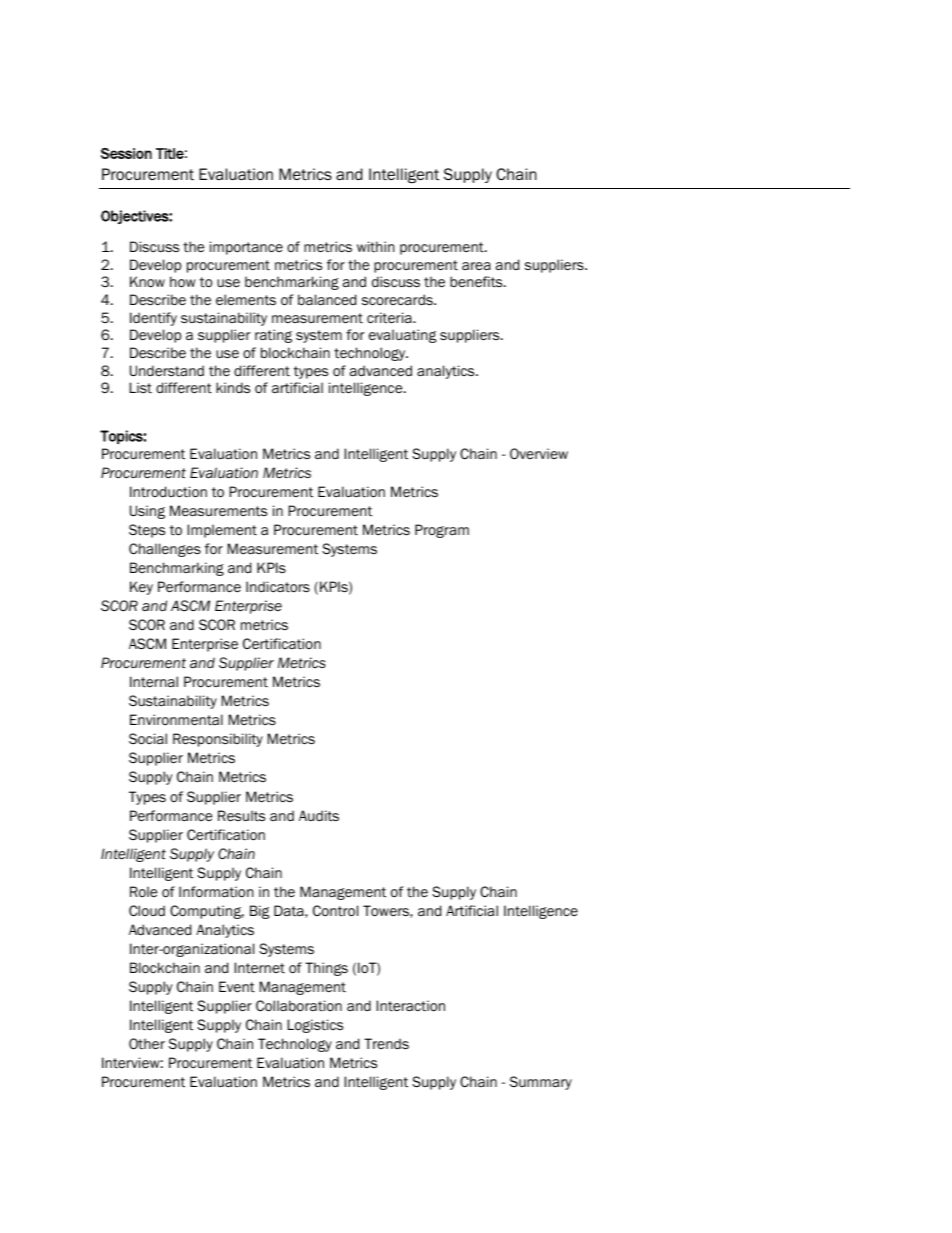 The height and width of the document is (1233, 952). I want to click on rating, so click(273, 336).
